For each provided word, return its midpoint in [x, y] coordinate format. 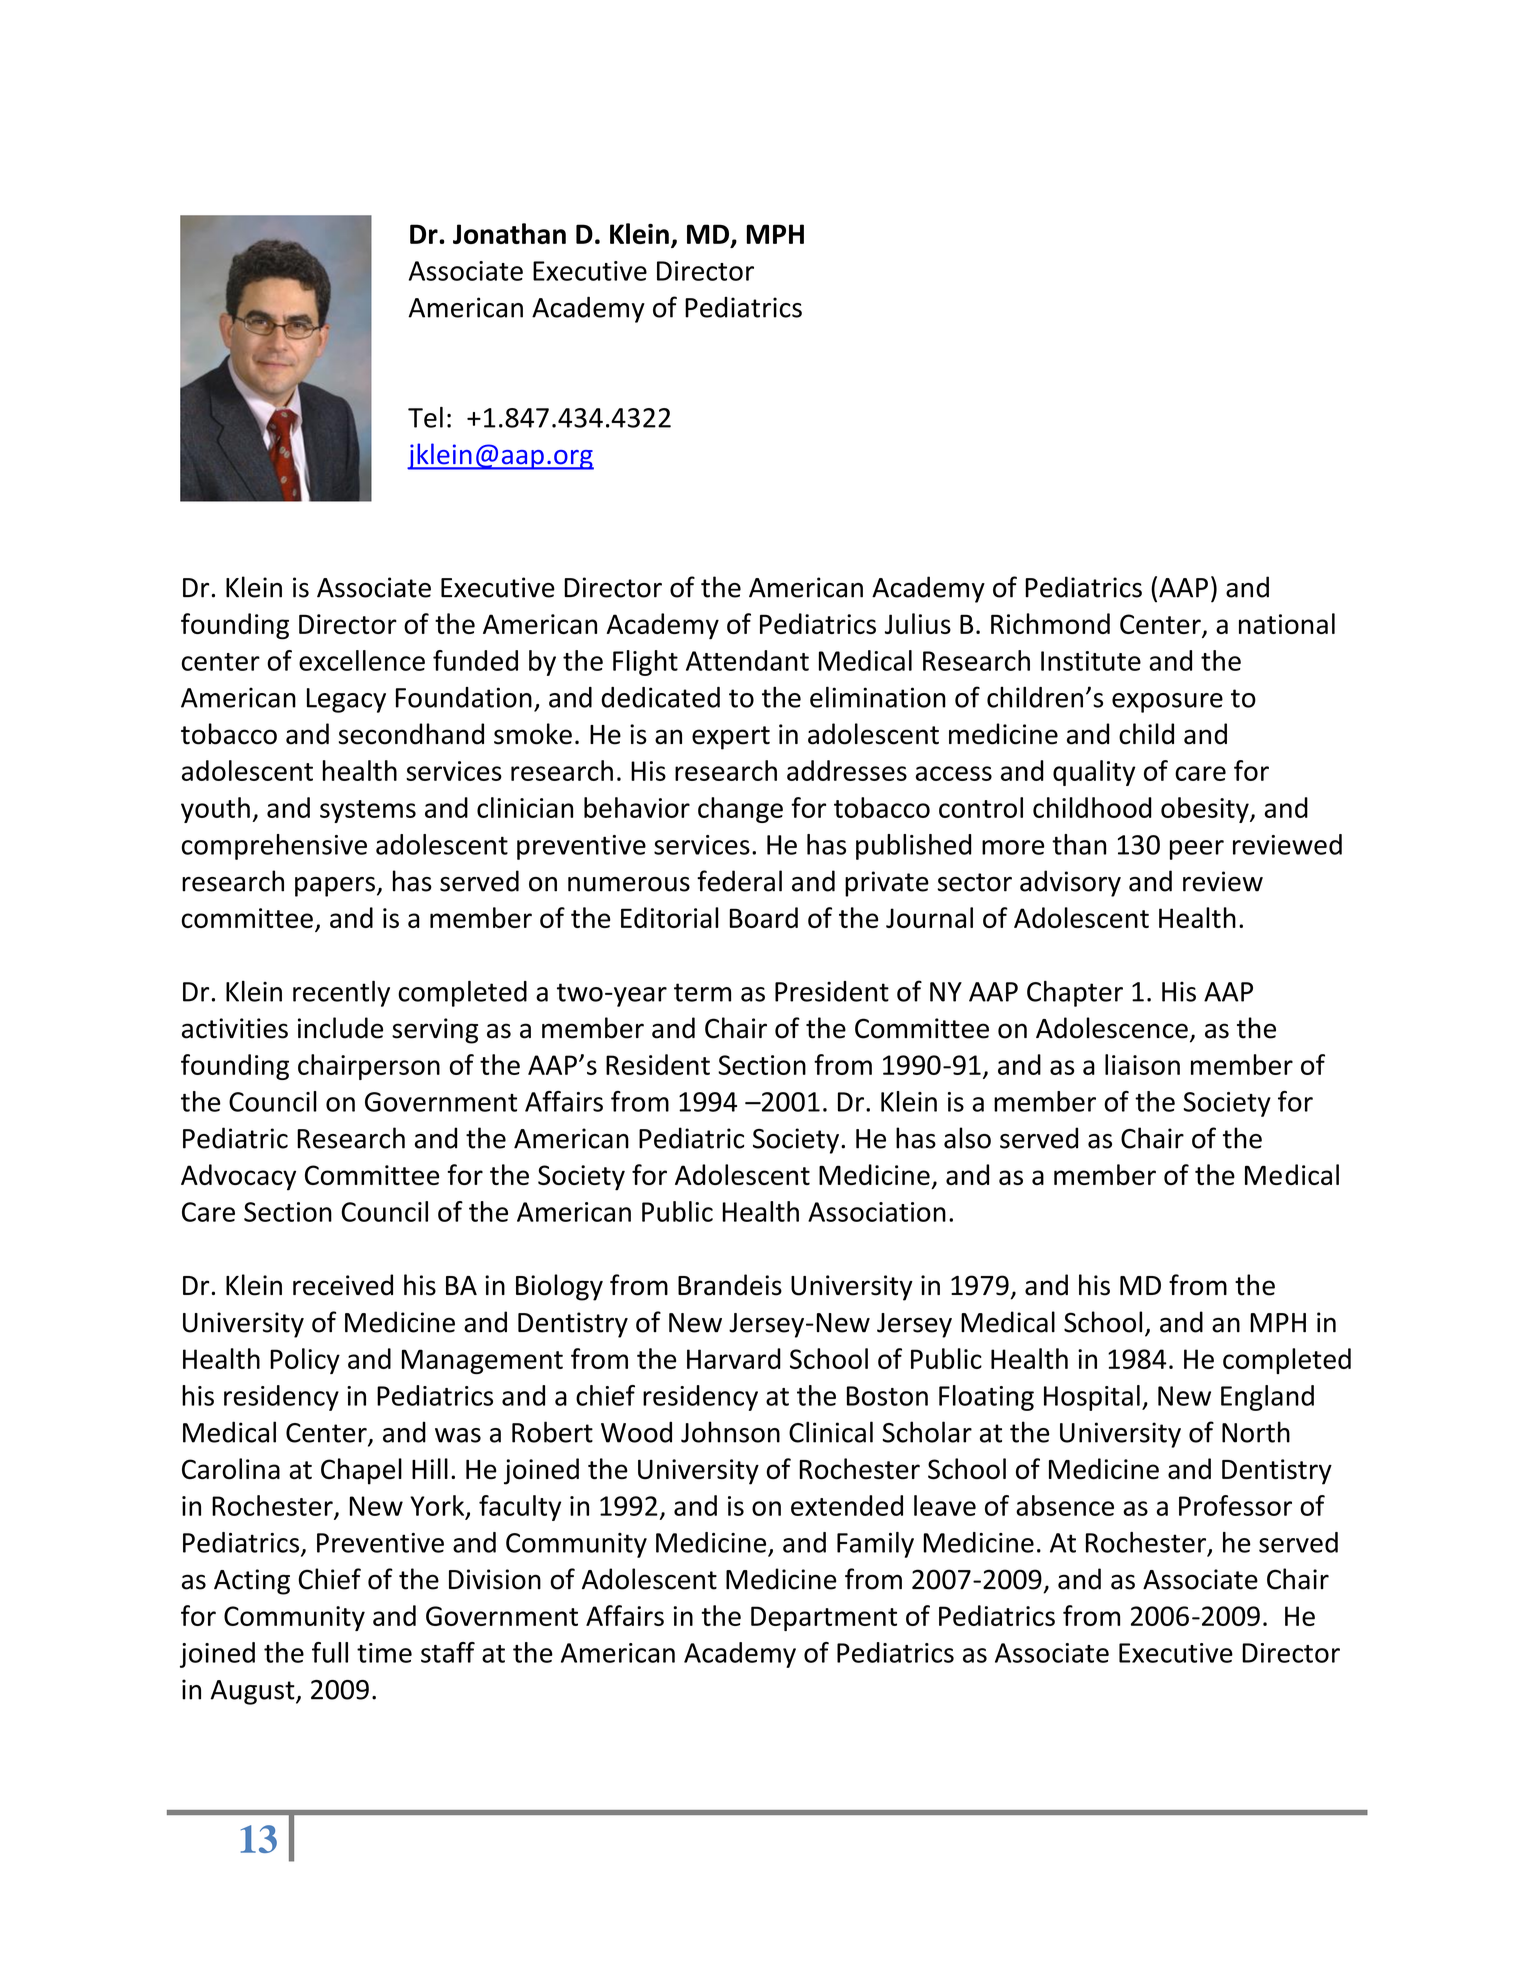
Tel [425, 417]
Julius [918, 623]
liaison [1142, 1064]
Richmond [1050, 623]
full [330, 1652]
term [702, 992]
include [340, 1028]
